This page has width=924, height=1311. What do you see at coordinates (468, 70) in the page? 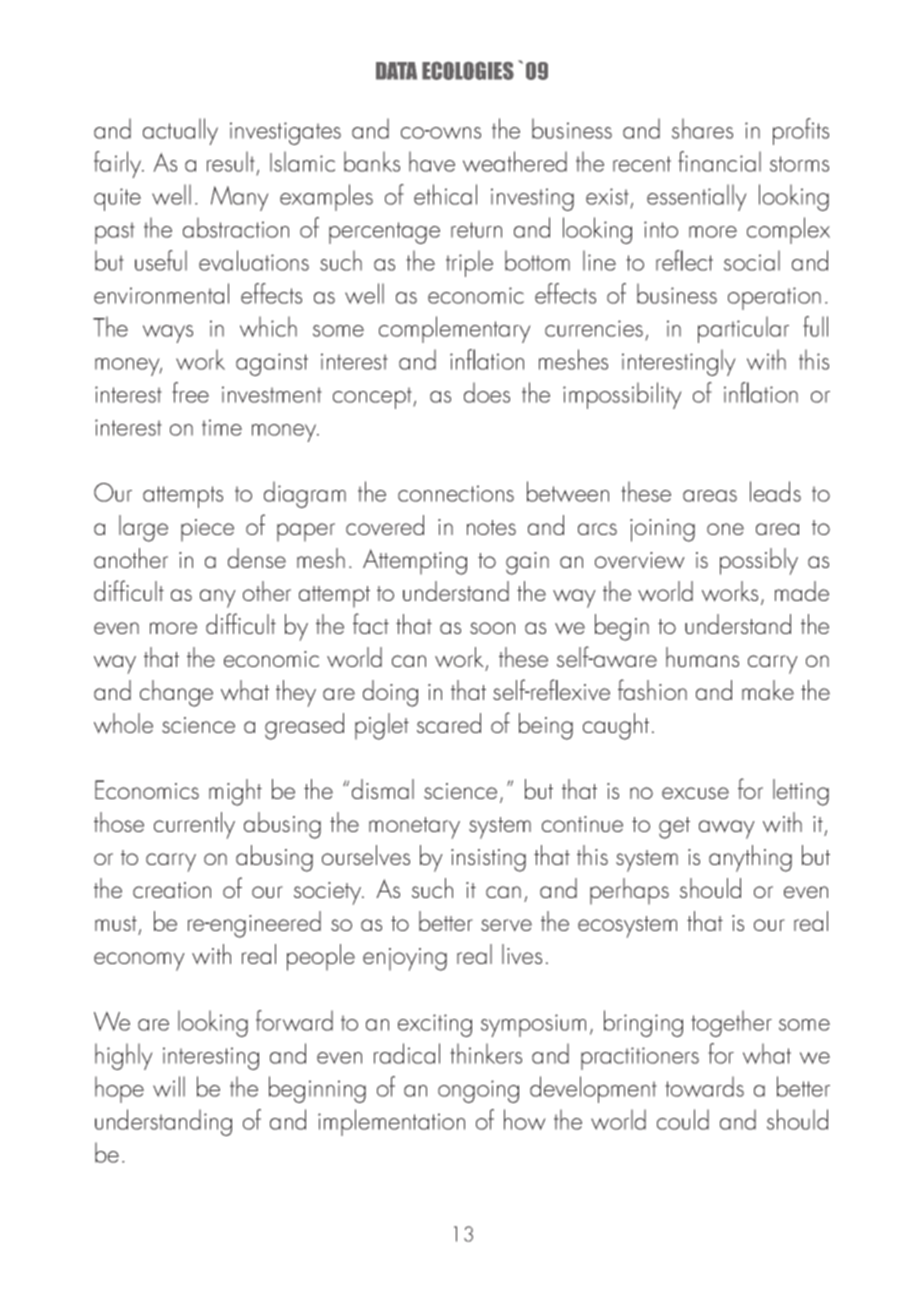
I see `ECOLOGIES` at bounding box center [468, 70].
